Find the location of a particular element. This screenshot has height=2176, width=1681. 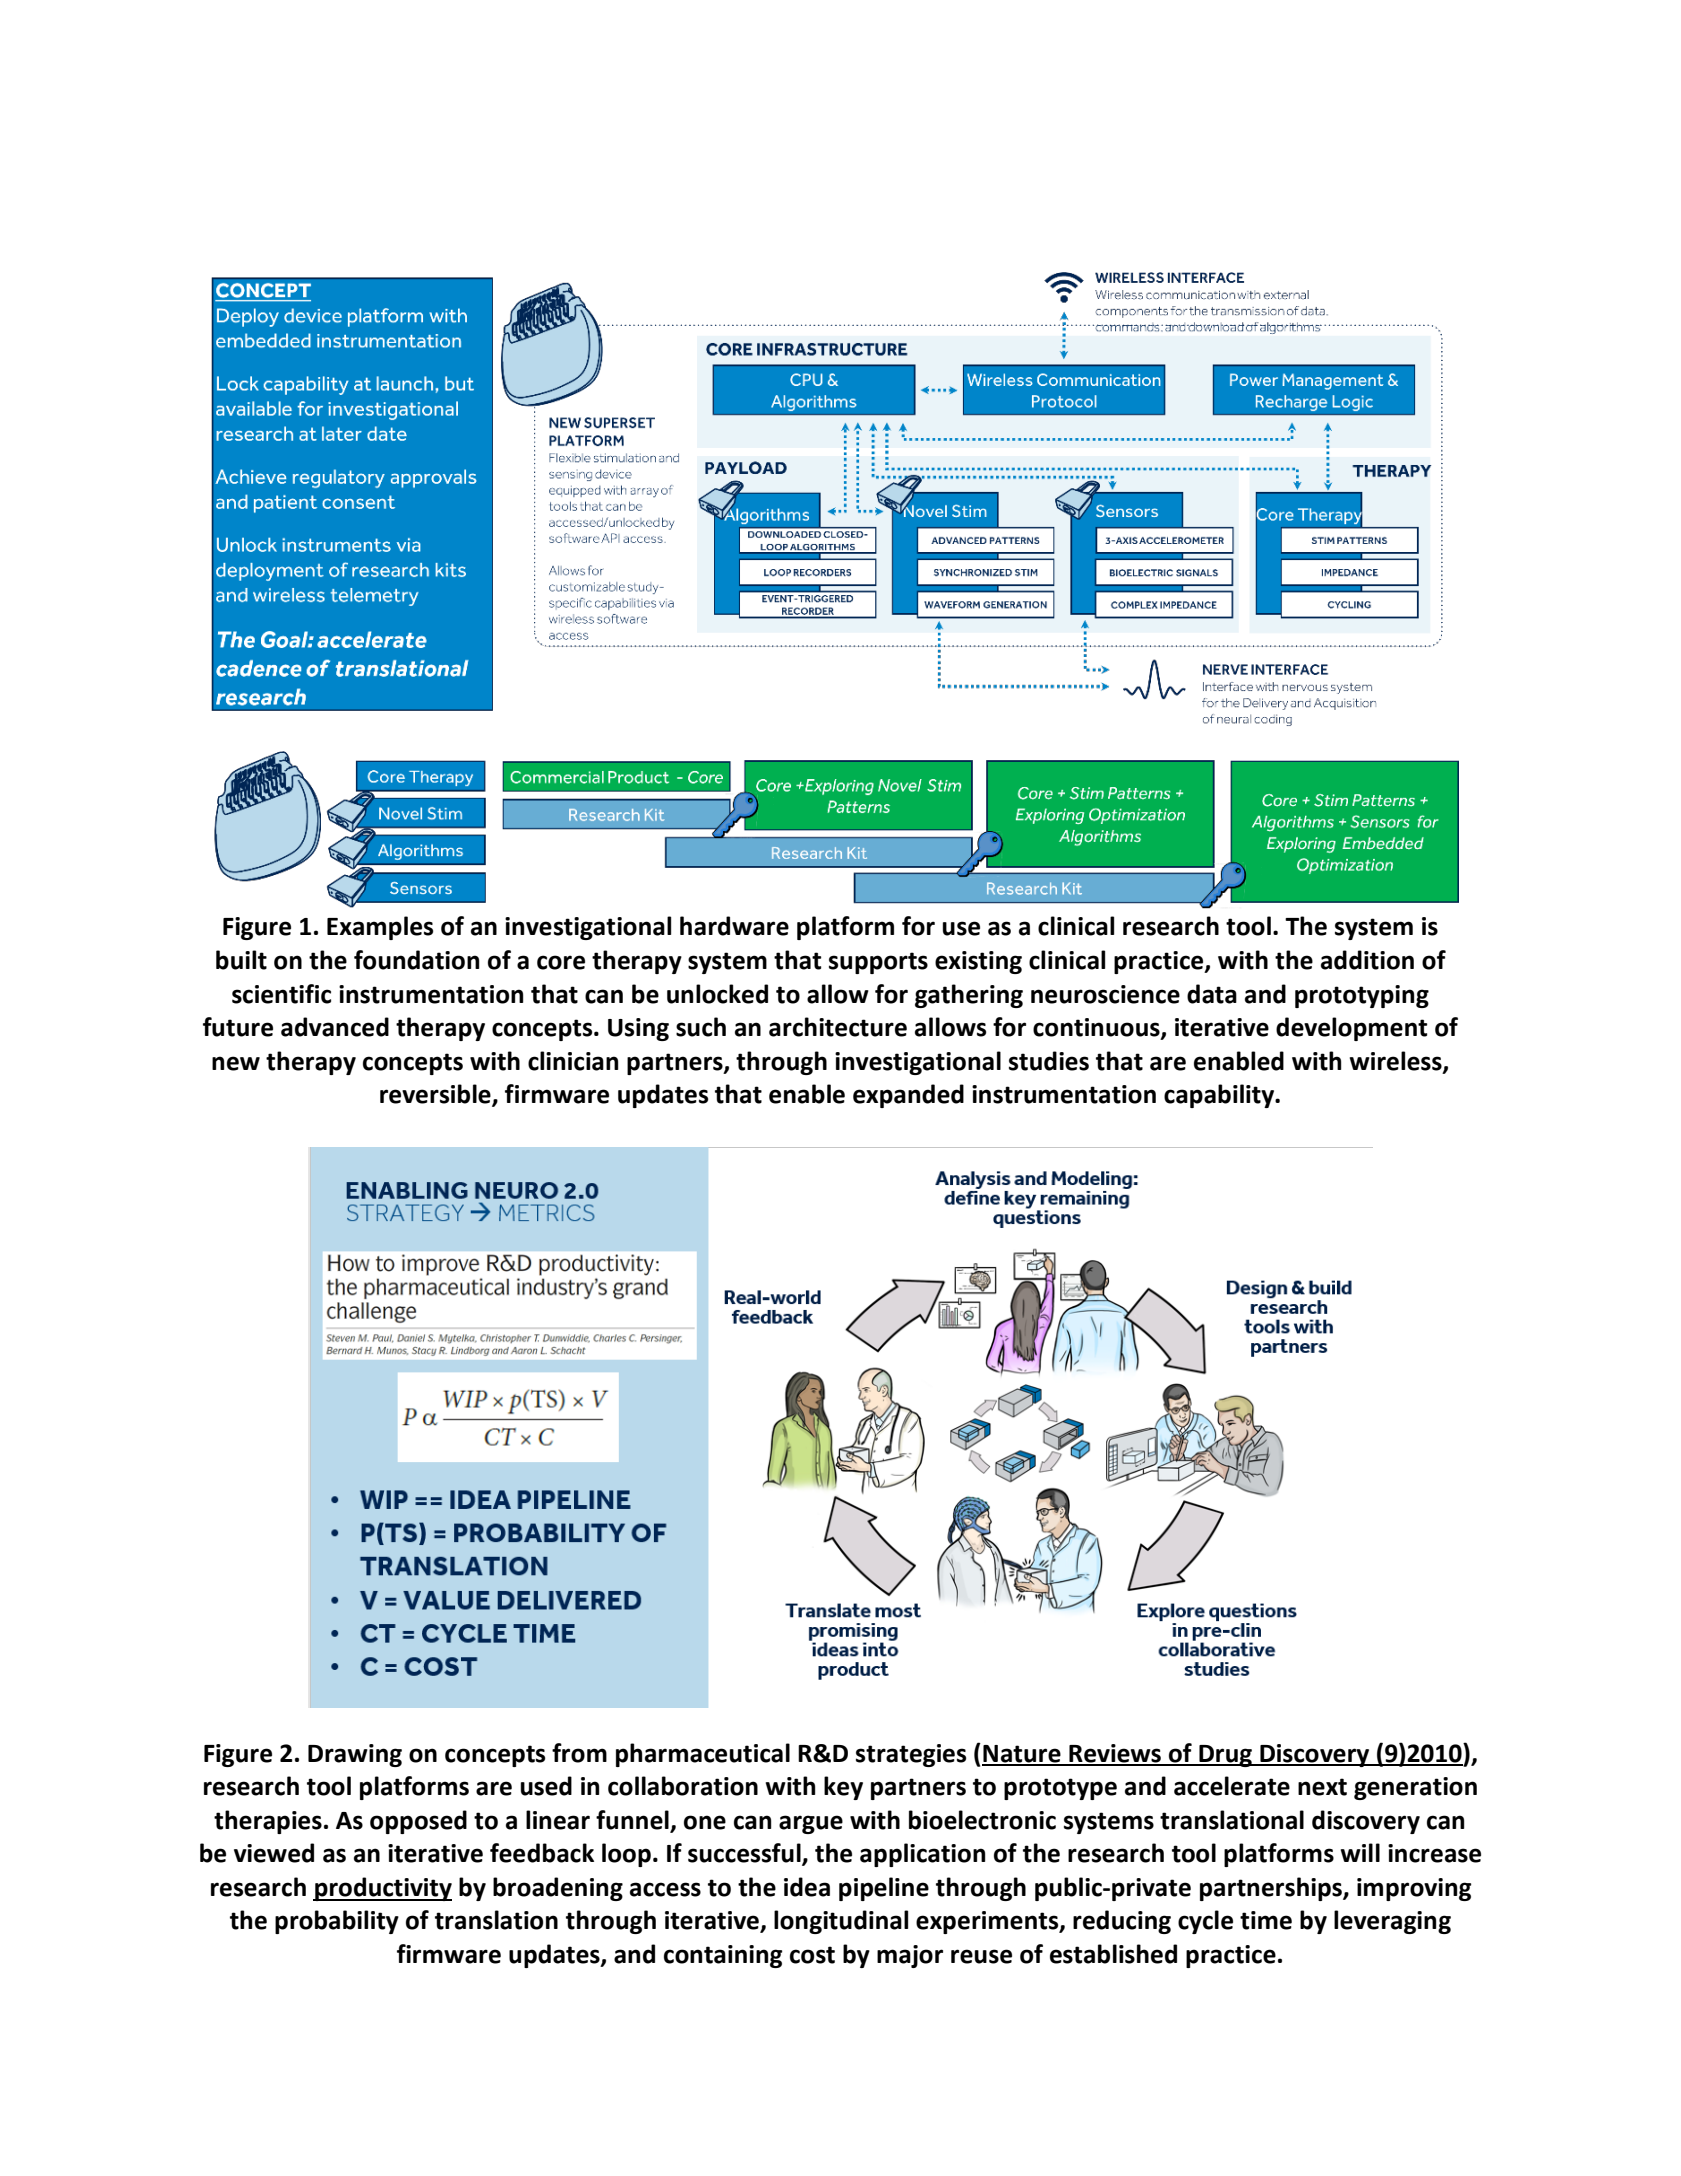

capability is located at coordinates (1220, 1096).
